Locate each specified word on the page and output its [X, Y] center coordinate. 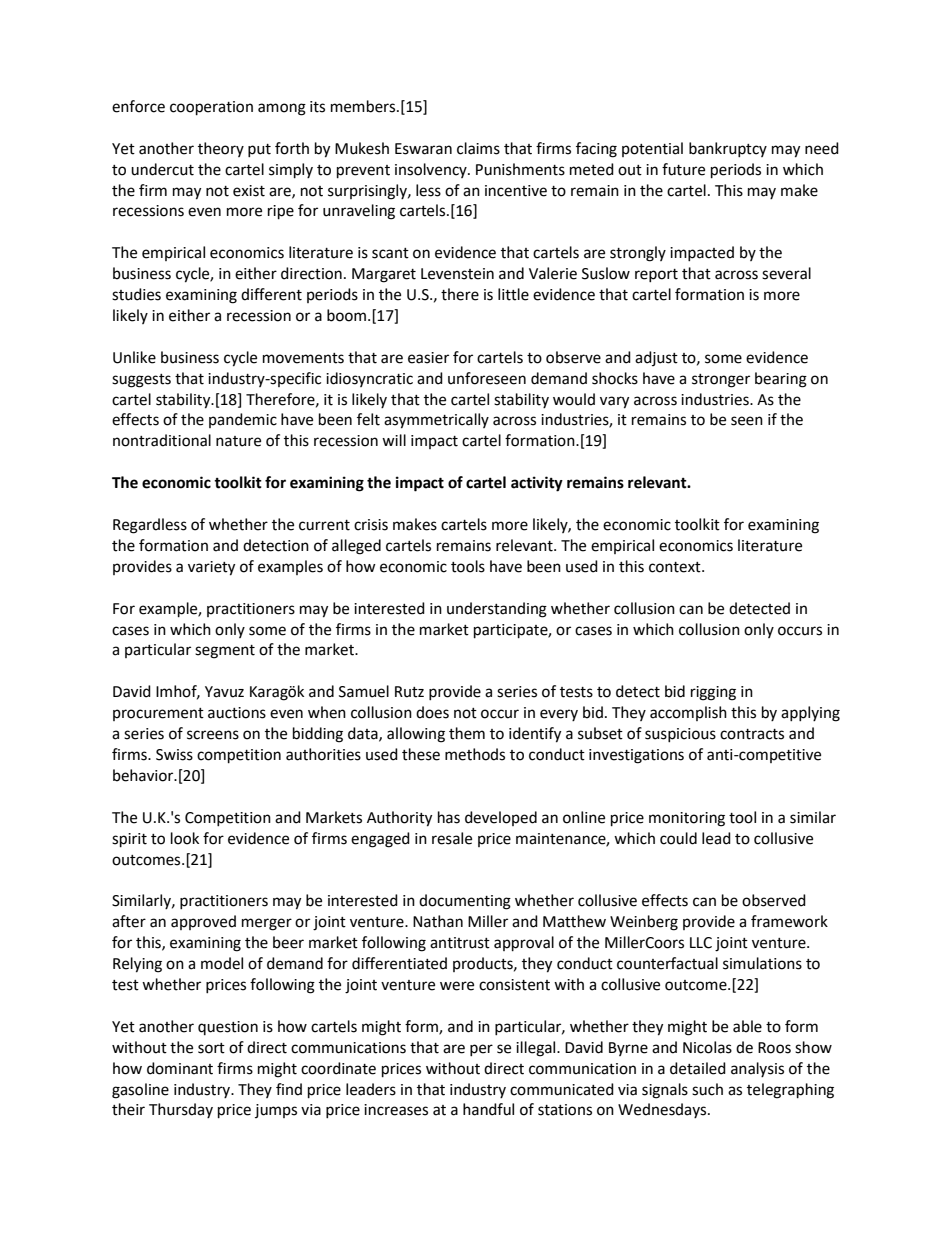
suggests [141, 381]
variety [211, 568]
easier [428, 358]
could [678, 838]
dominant [180, 1068]
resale [452, 838]
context [676, 567]
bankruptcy [728, 149]
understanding [497, 610]
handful [488, 1109]
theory [221, 149]
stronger [721, 381]
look [185, 838]
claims [478, 148]
